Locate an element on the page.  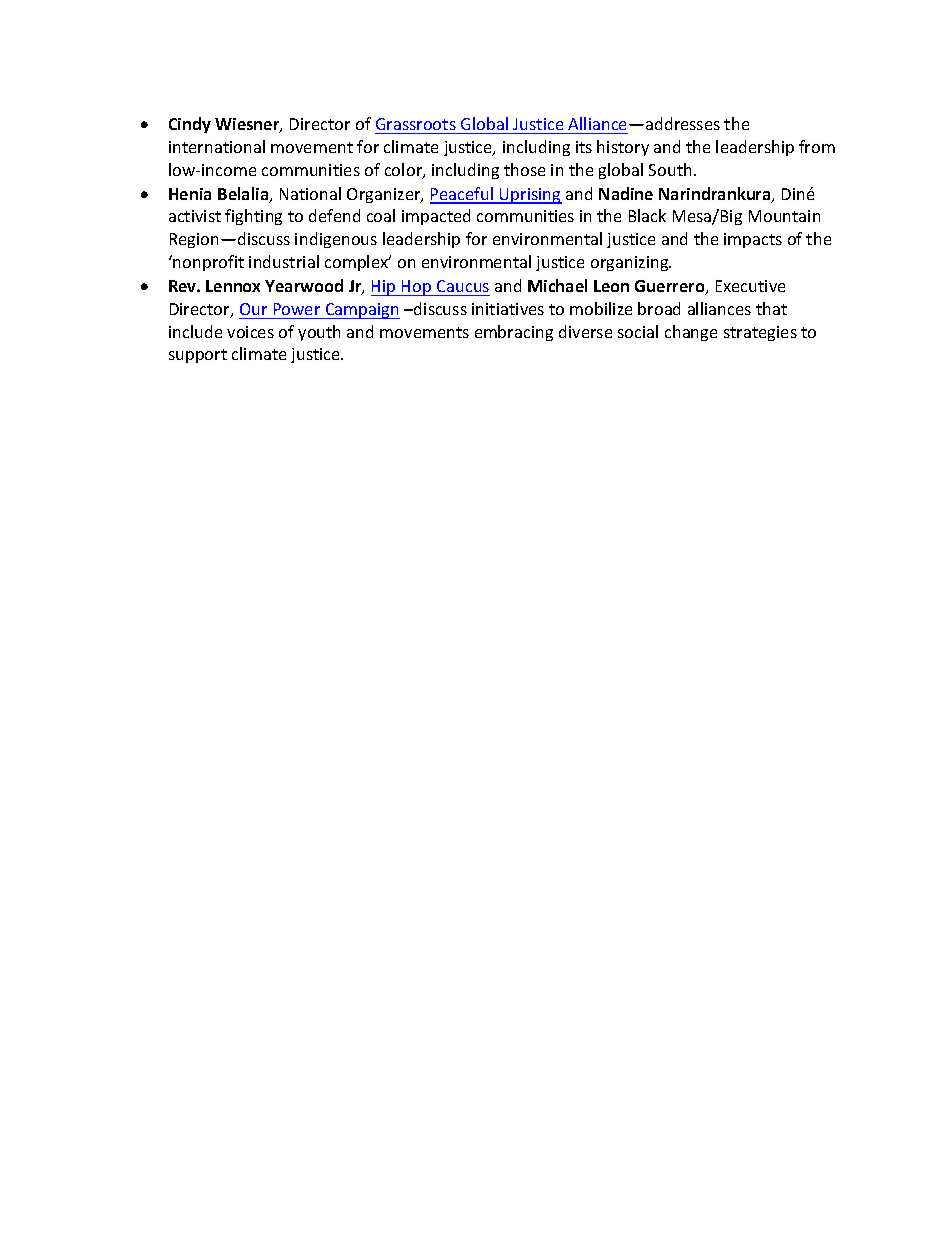
Lennox is located at coordinates (233, 286).
